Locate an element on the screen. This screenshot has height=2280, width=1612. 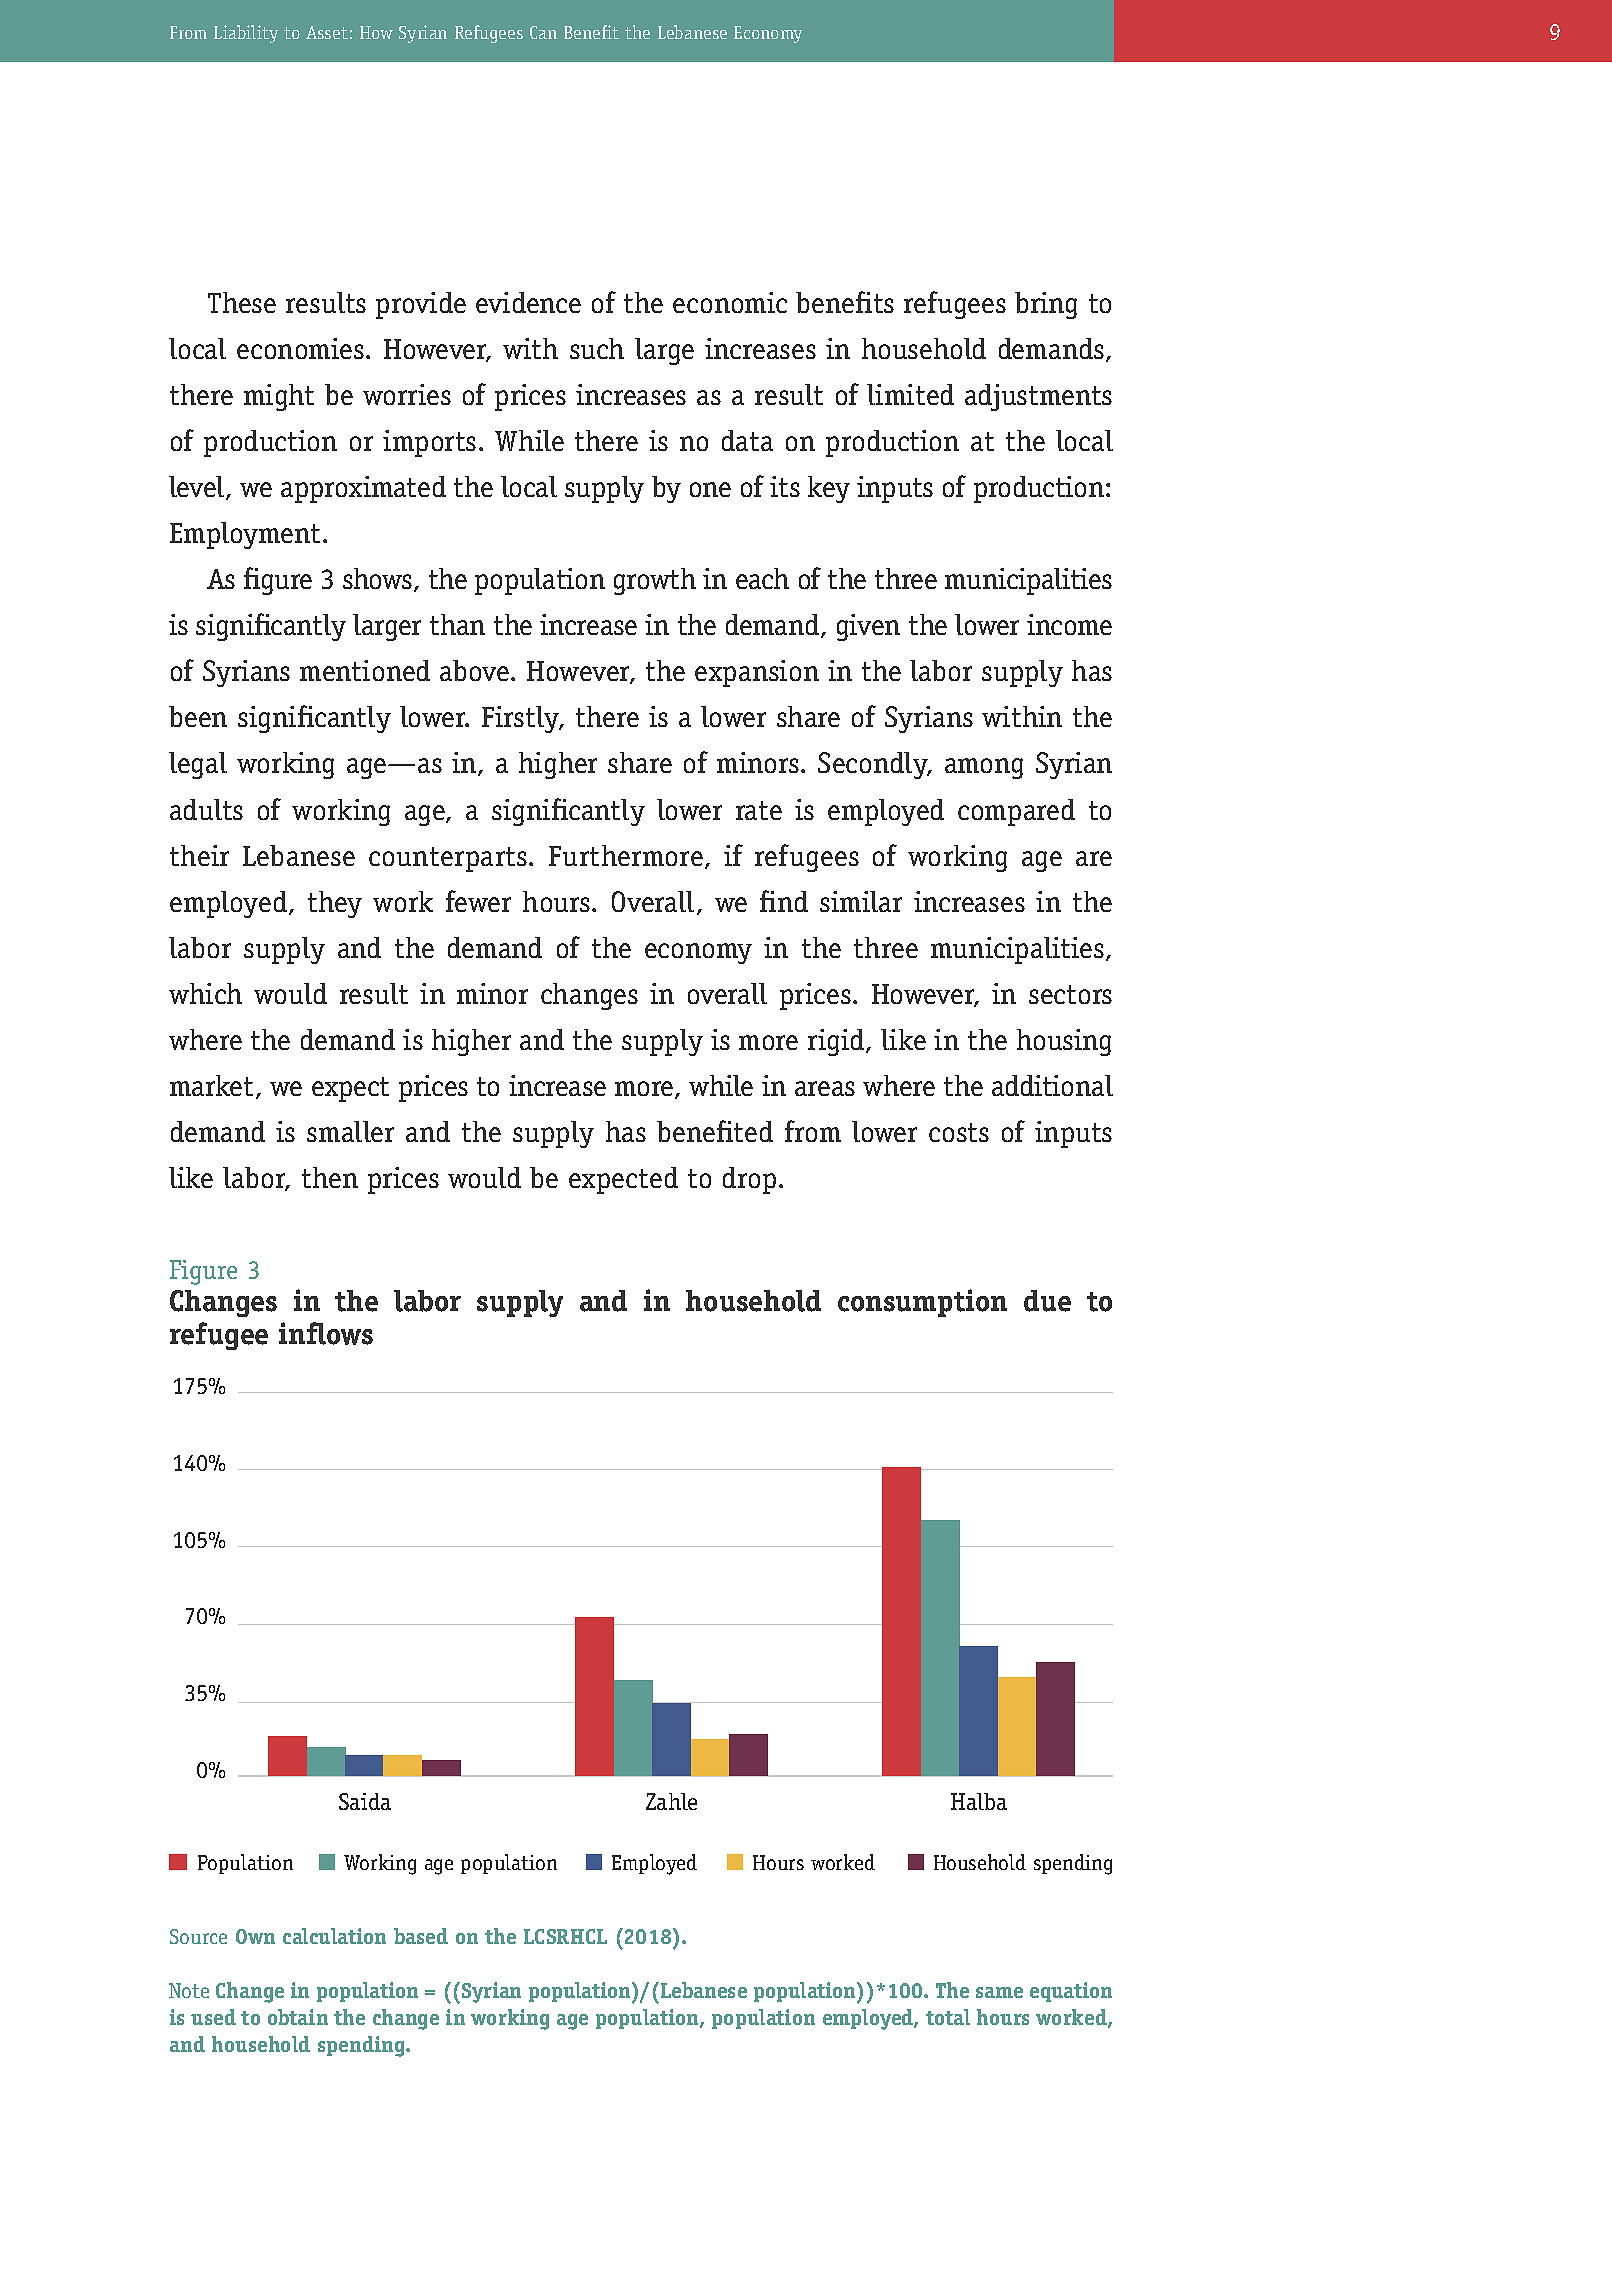
bring is located at coordinates (1046, 305).
